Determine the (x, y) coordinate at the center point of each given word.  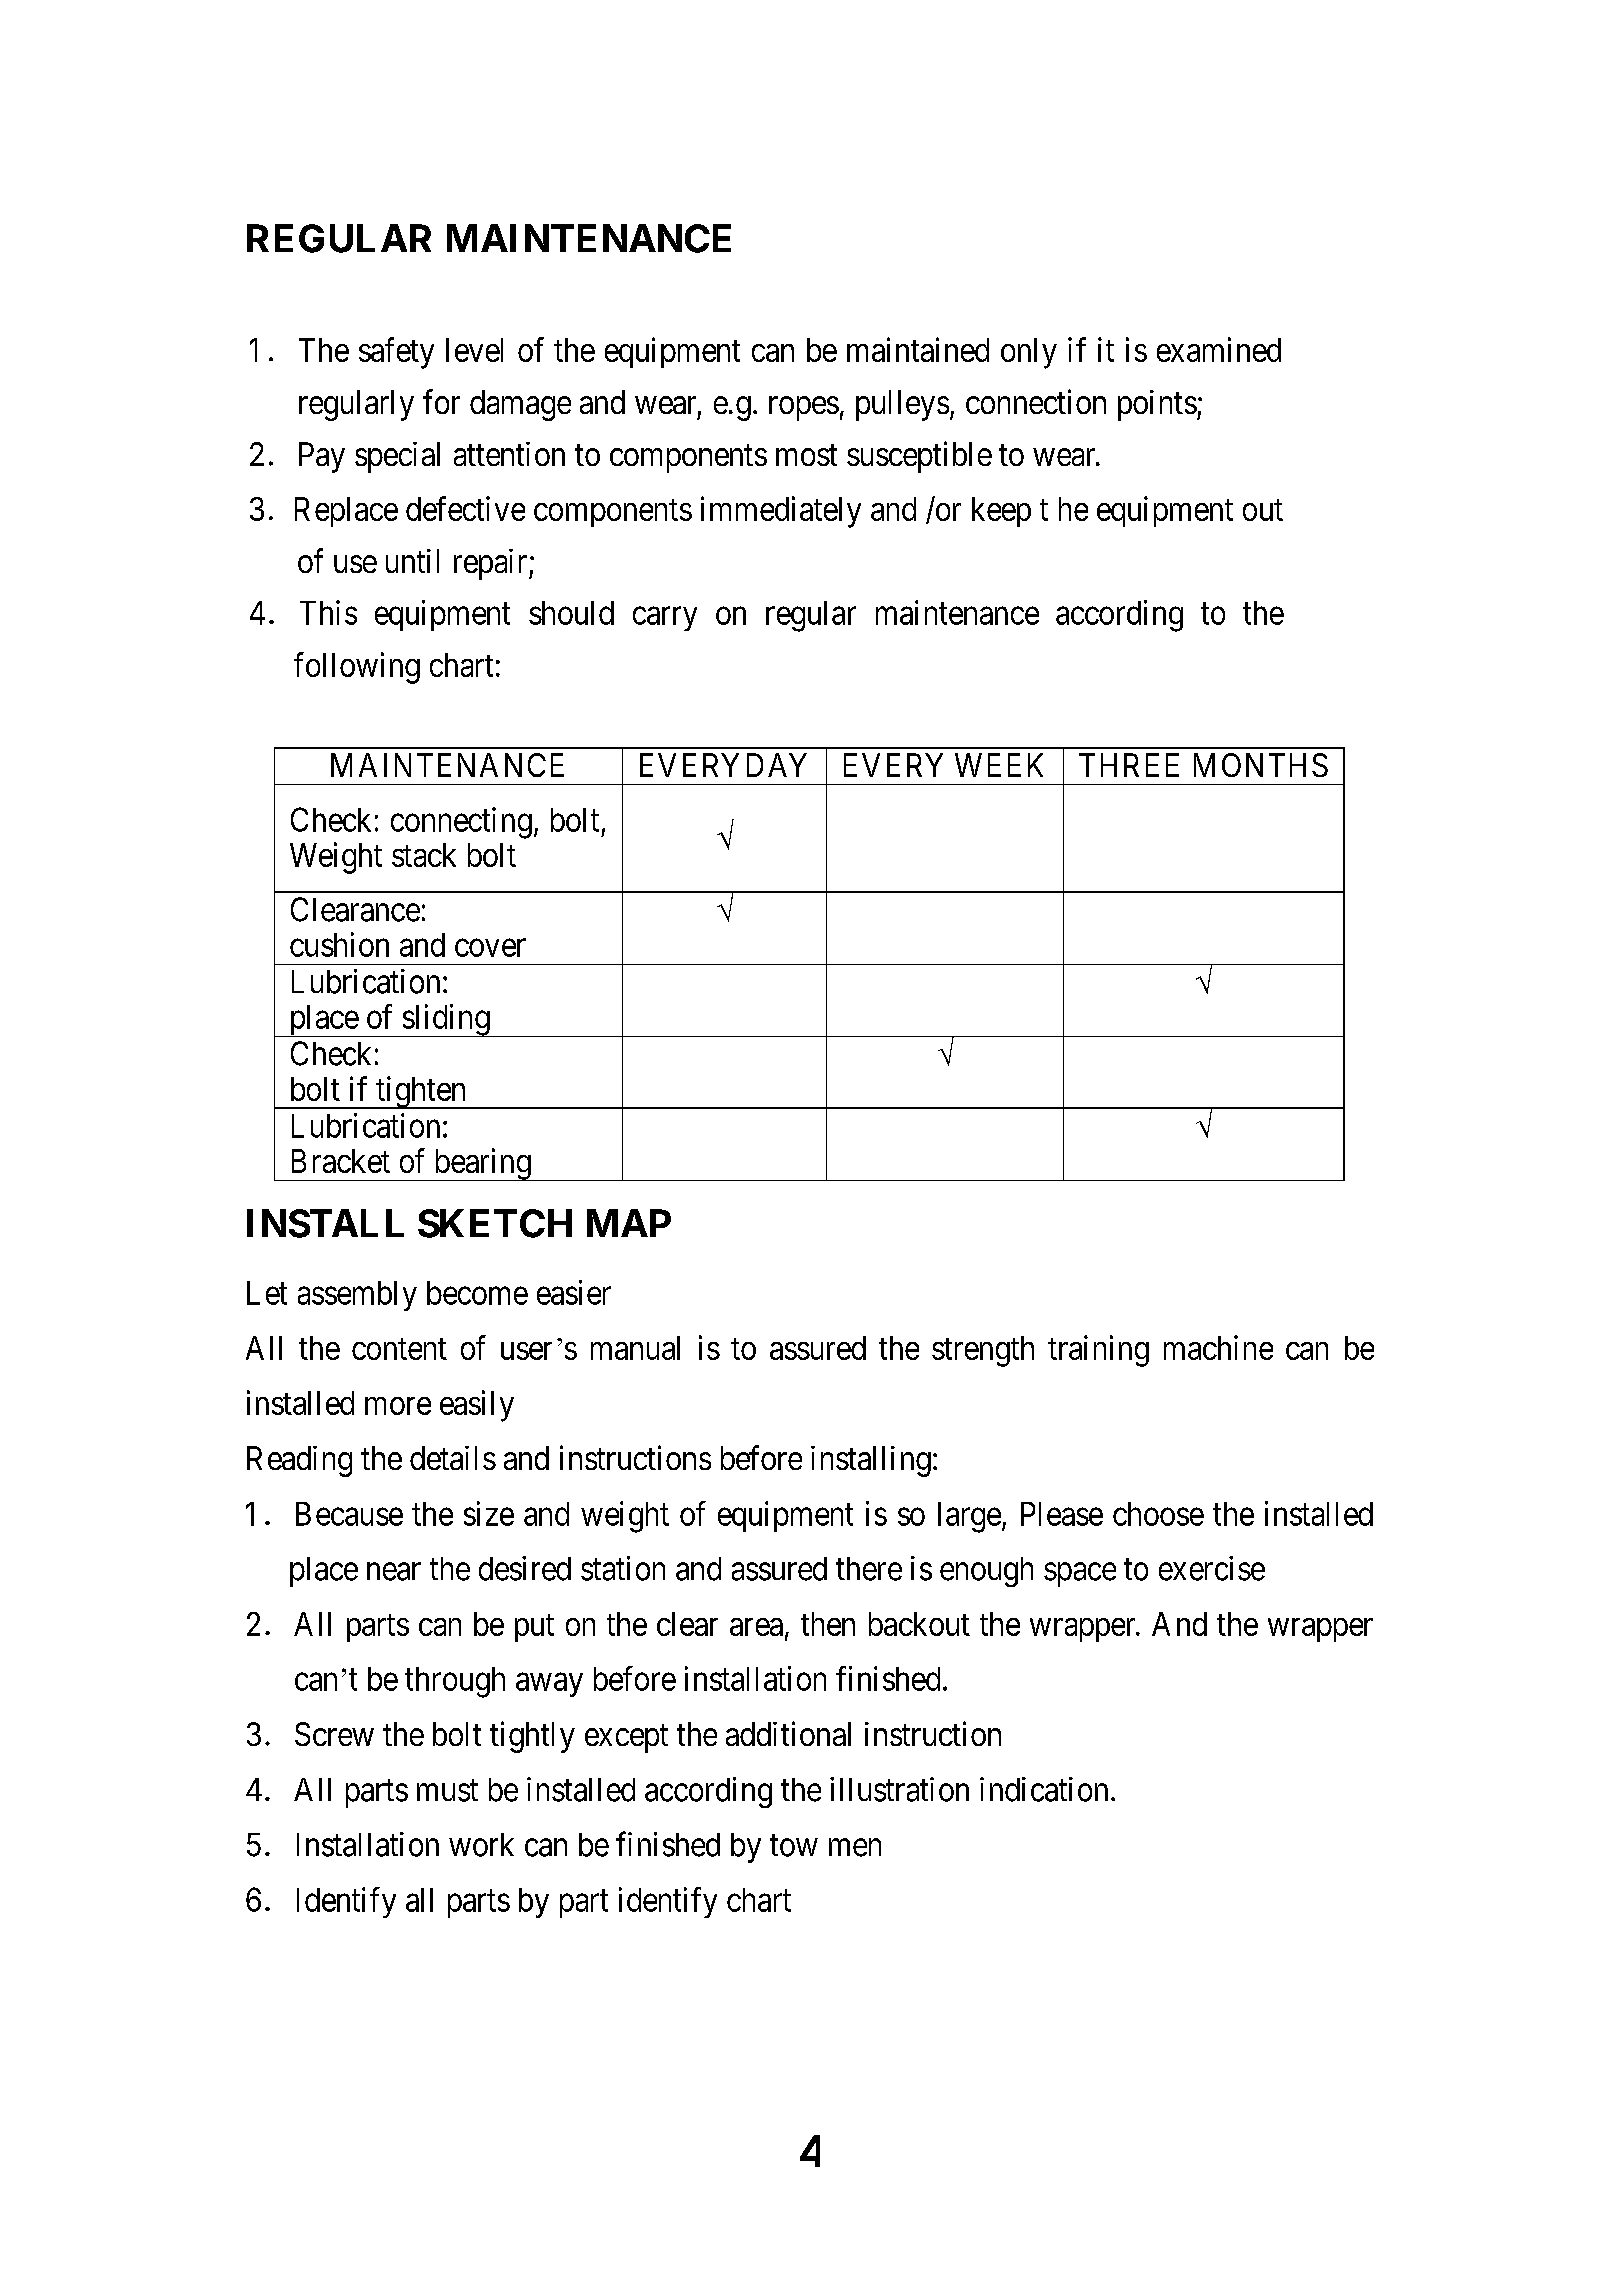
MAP (629, 1223)
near (394, 1572)
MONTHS (1261, 765)
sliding (446, 1020)
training (1098, 1351)
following (357, 668)
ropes (804, 409)
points (1157, 405)
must (447, 1791)
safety (396, 353)
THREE (1129, 765)
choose (1158, 1514)
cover (490, 948)
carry (665, 619)
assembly (357, 1296)
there (869, 1569)
